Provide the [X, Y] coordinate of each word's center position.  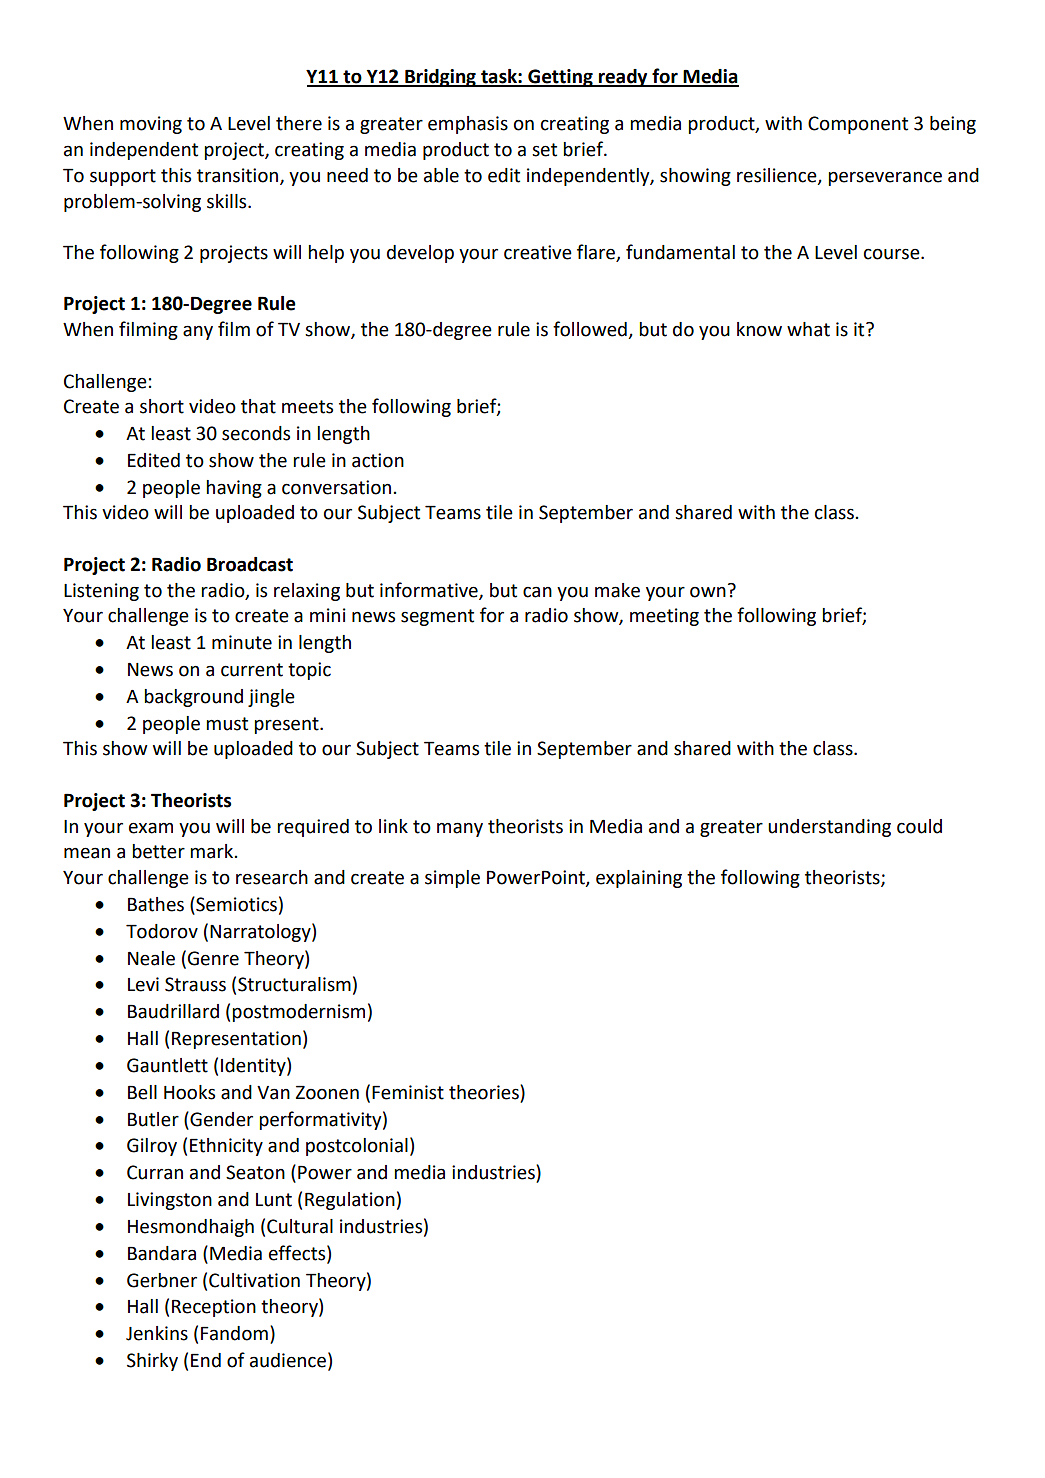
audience [289, 1361]
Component [858, 125]
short [162, 406]
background [193, 698]
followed [591, 330]
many [460, 829]
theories [485, 1092]
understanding [829, 828]
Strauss [195, 984]
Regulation [350, 1201]
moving [151, 125]
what [808, 329]
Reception [214, 1308]
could [919, 826]
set [544, 150]
